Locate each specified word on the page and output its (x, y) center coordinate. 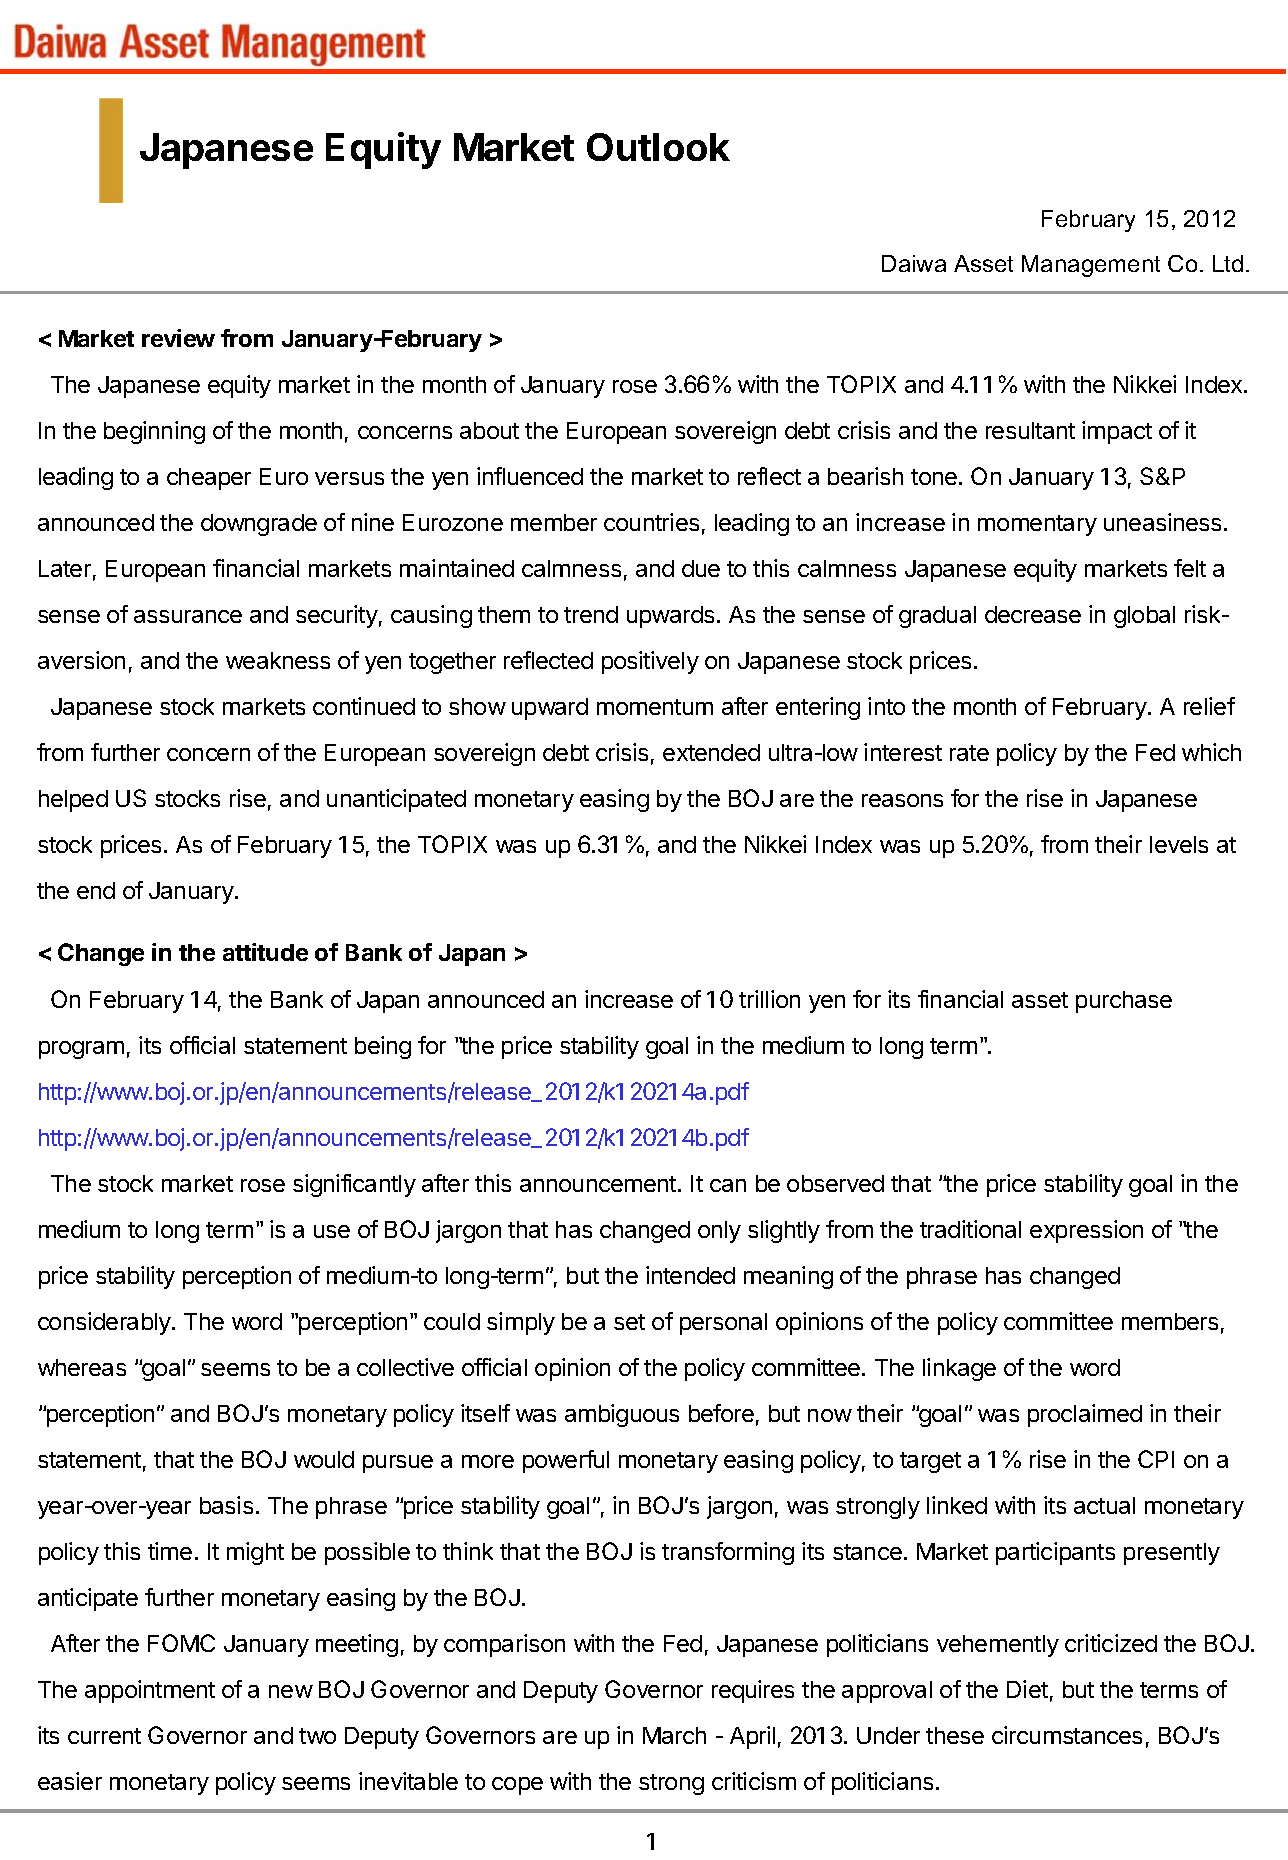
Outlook (658, 147)
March (674, 1735)
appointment (150, 1691)
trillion (769, 999)
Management (1091, 266)
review (178, 338)
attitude (265, 952)
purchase (1124, 1002)
